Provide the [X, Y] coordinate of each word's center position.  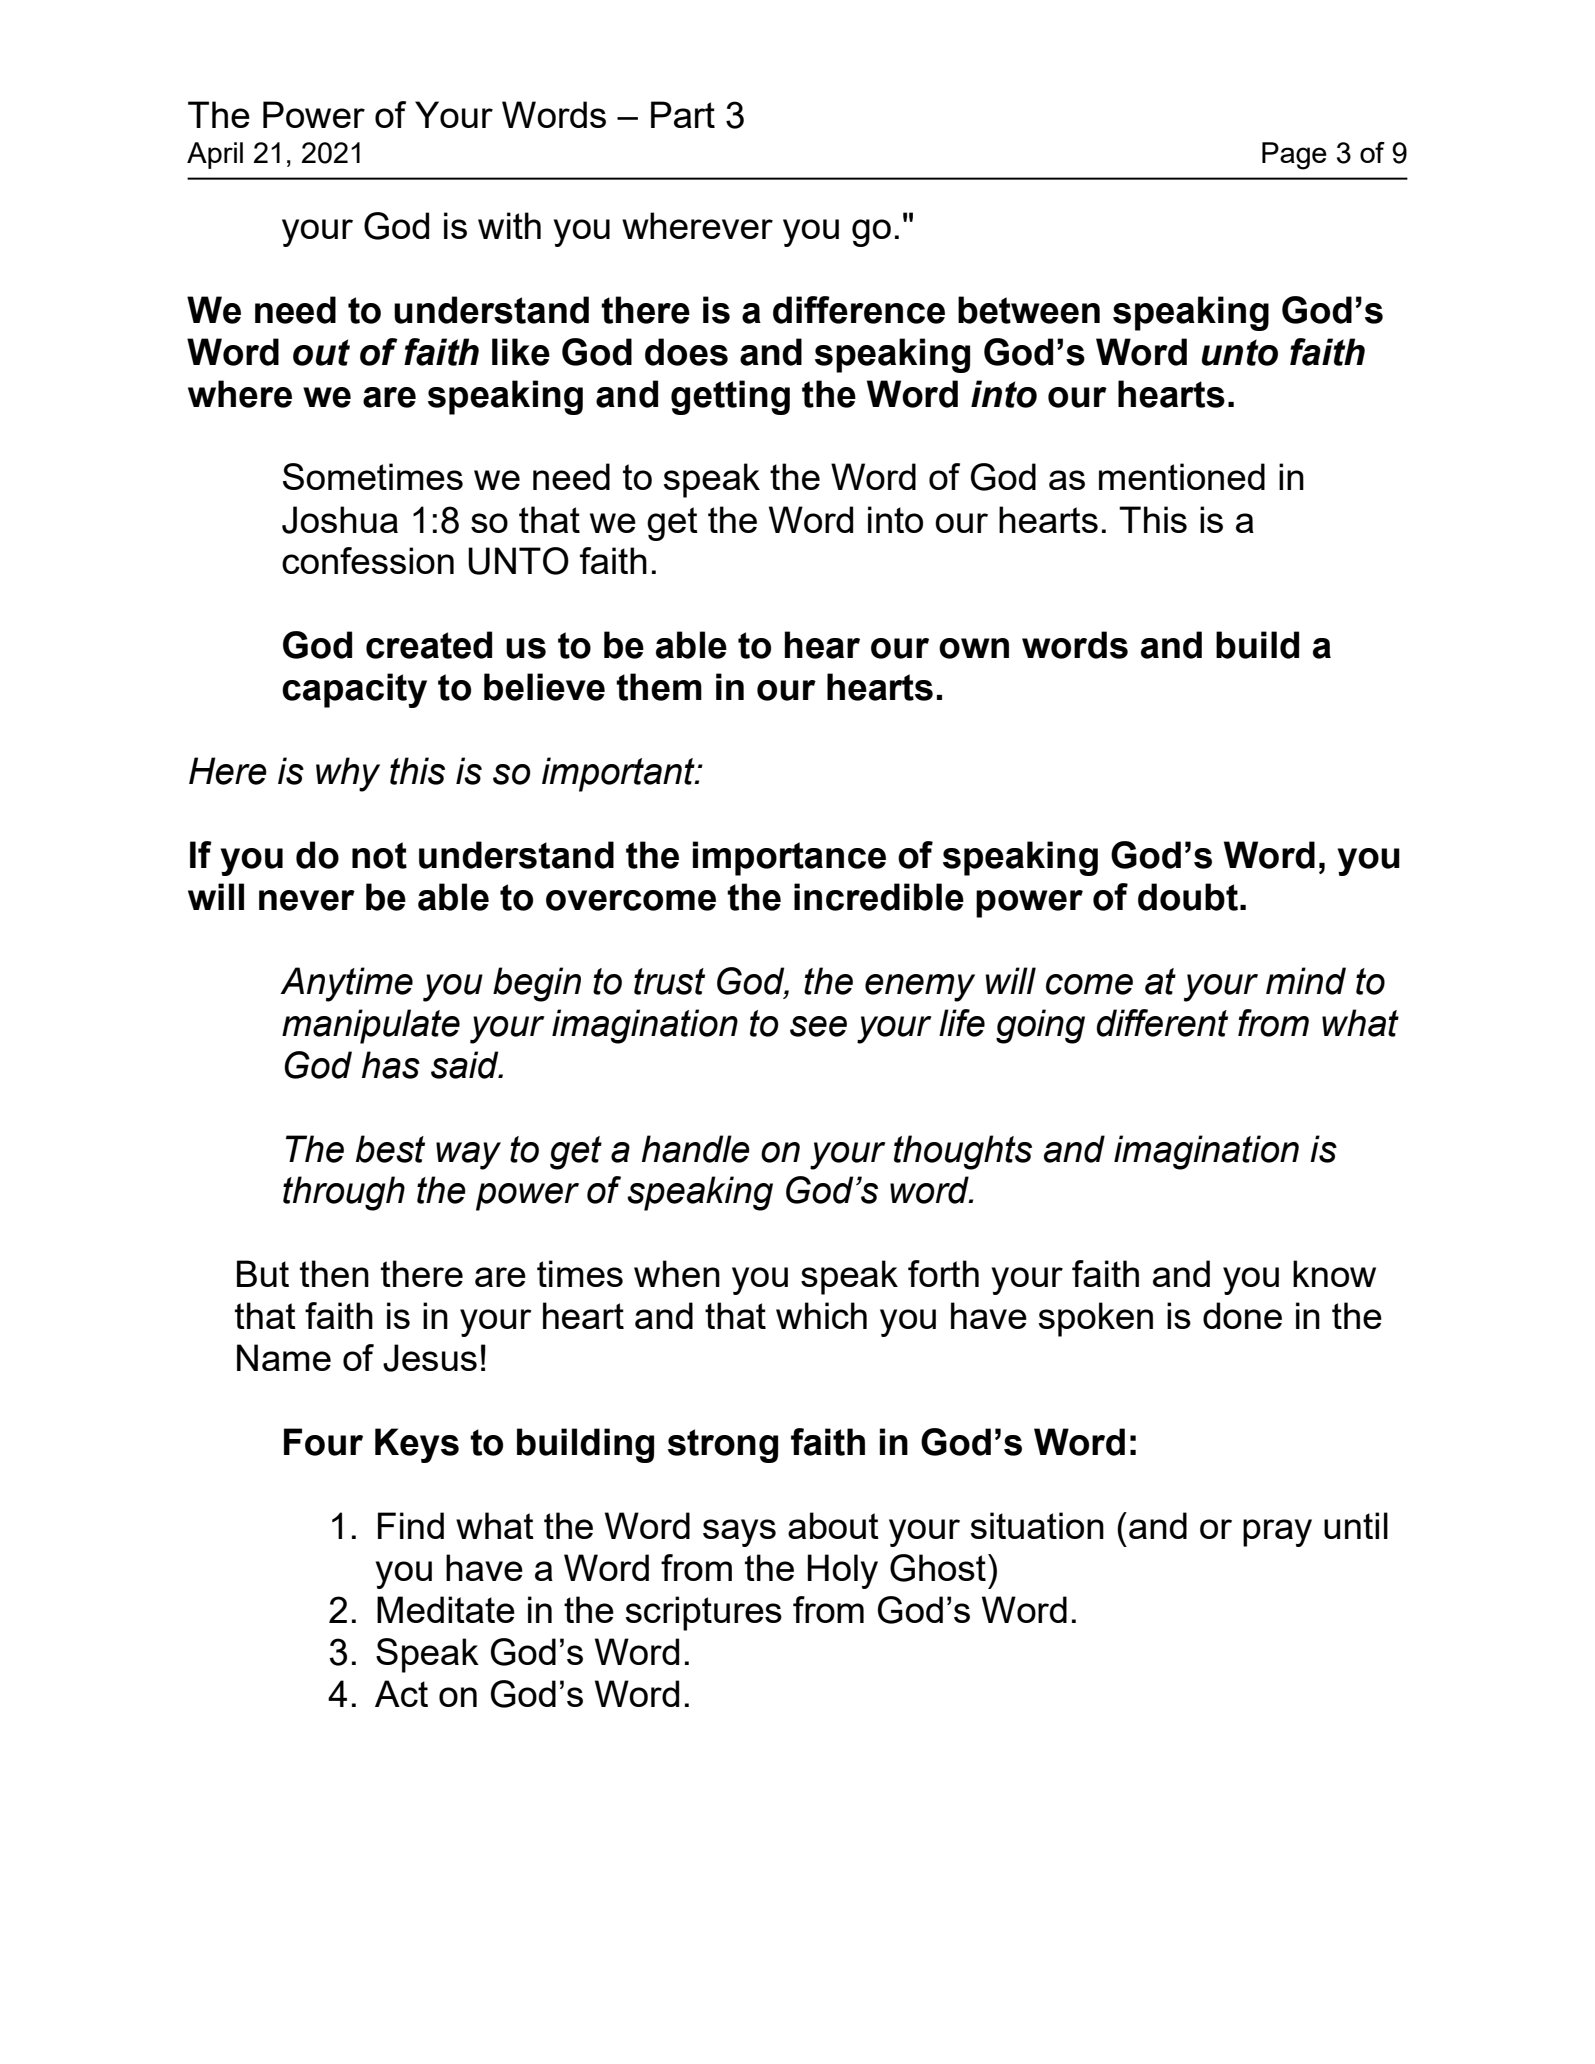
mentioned [1182, 476]
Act [401, 1693]
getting [730, 397]
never [307, 900]
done [1242, 1315]
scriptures [703, 1613]
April [215, 155]
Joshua [340, 520]
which [821, 1315]
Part [683, 114]
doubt [1188, 897]
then [334, 1273]
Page [1294, 156]
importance [789, 858]
